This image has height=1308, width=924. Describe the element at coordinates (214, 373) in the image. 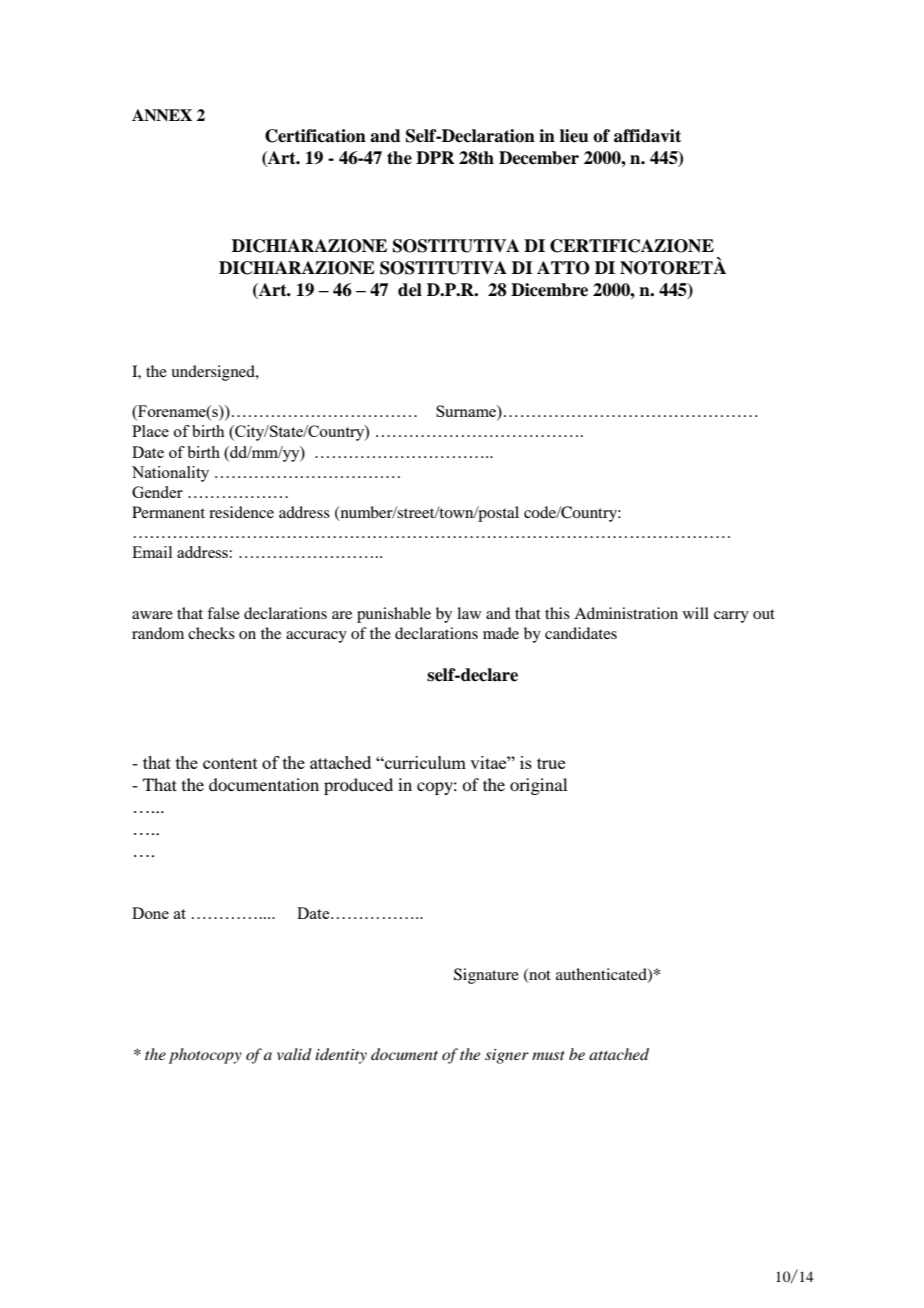

I see `undersigned` at that location.
